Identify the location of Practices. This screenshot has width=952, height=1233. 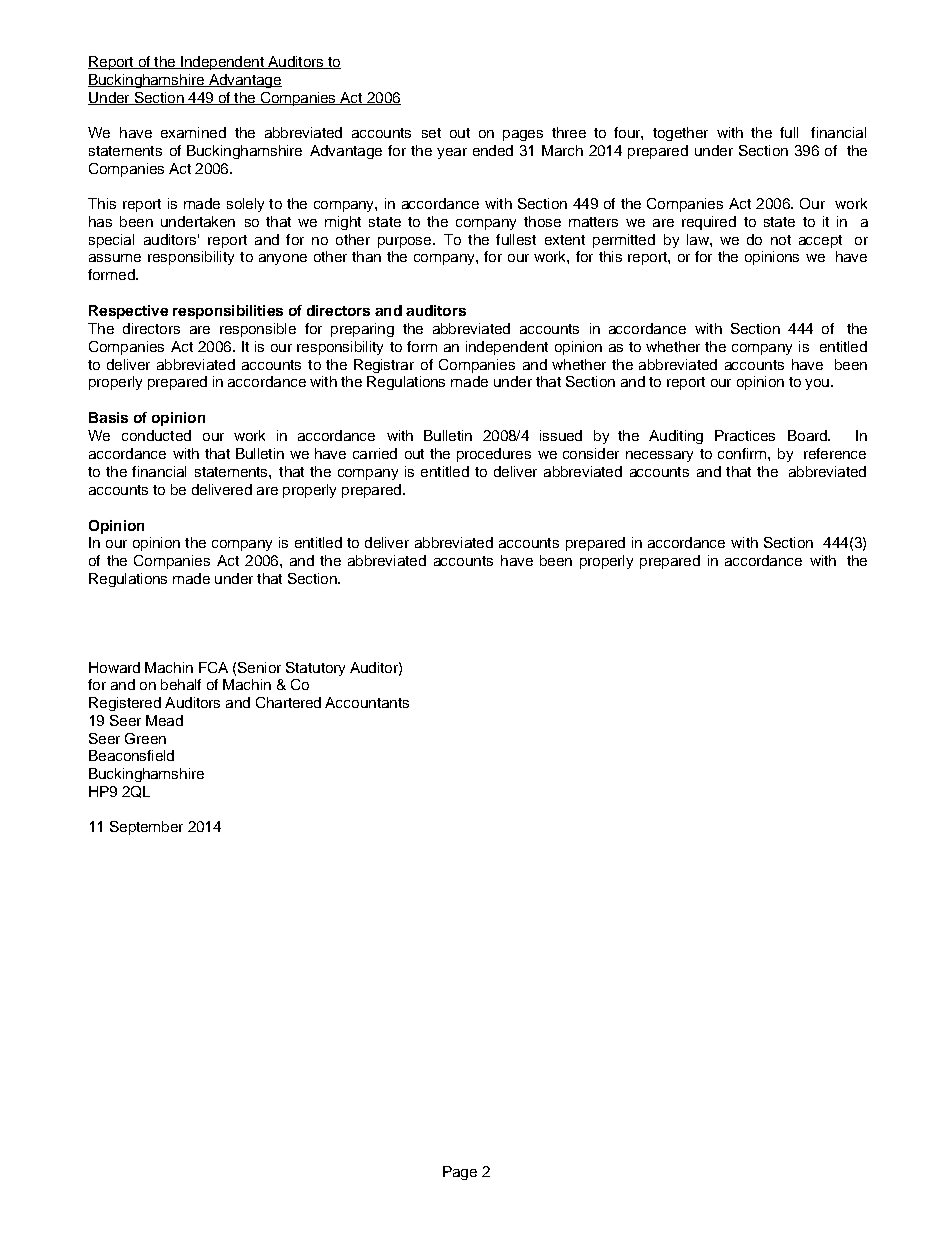
(745, 435).
